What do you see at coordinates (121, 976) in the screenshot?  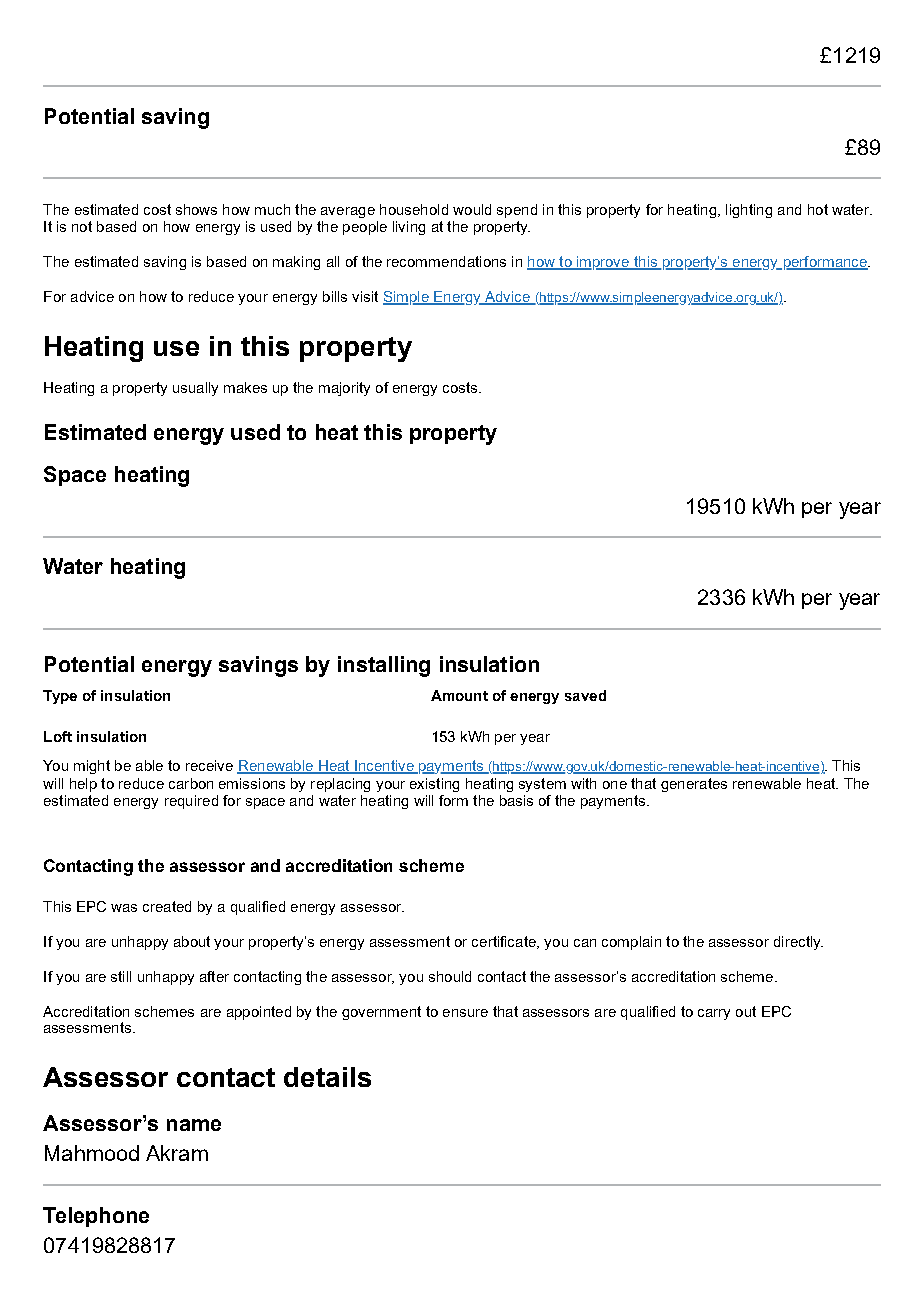 I see `still` at bounding box center [121, 976].
